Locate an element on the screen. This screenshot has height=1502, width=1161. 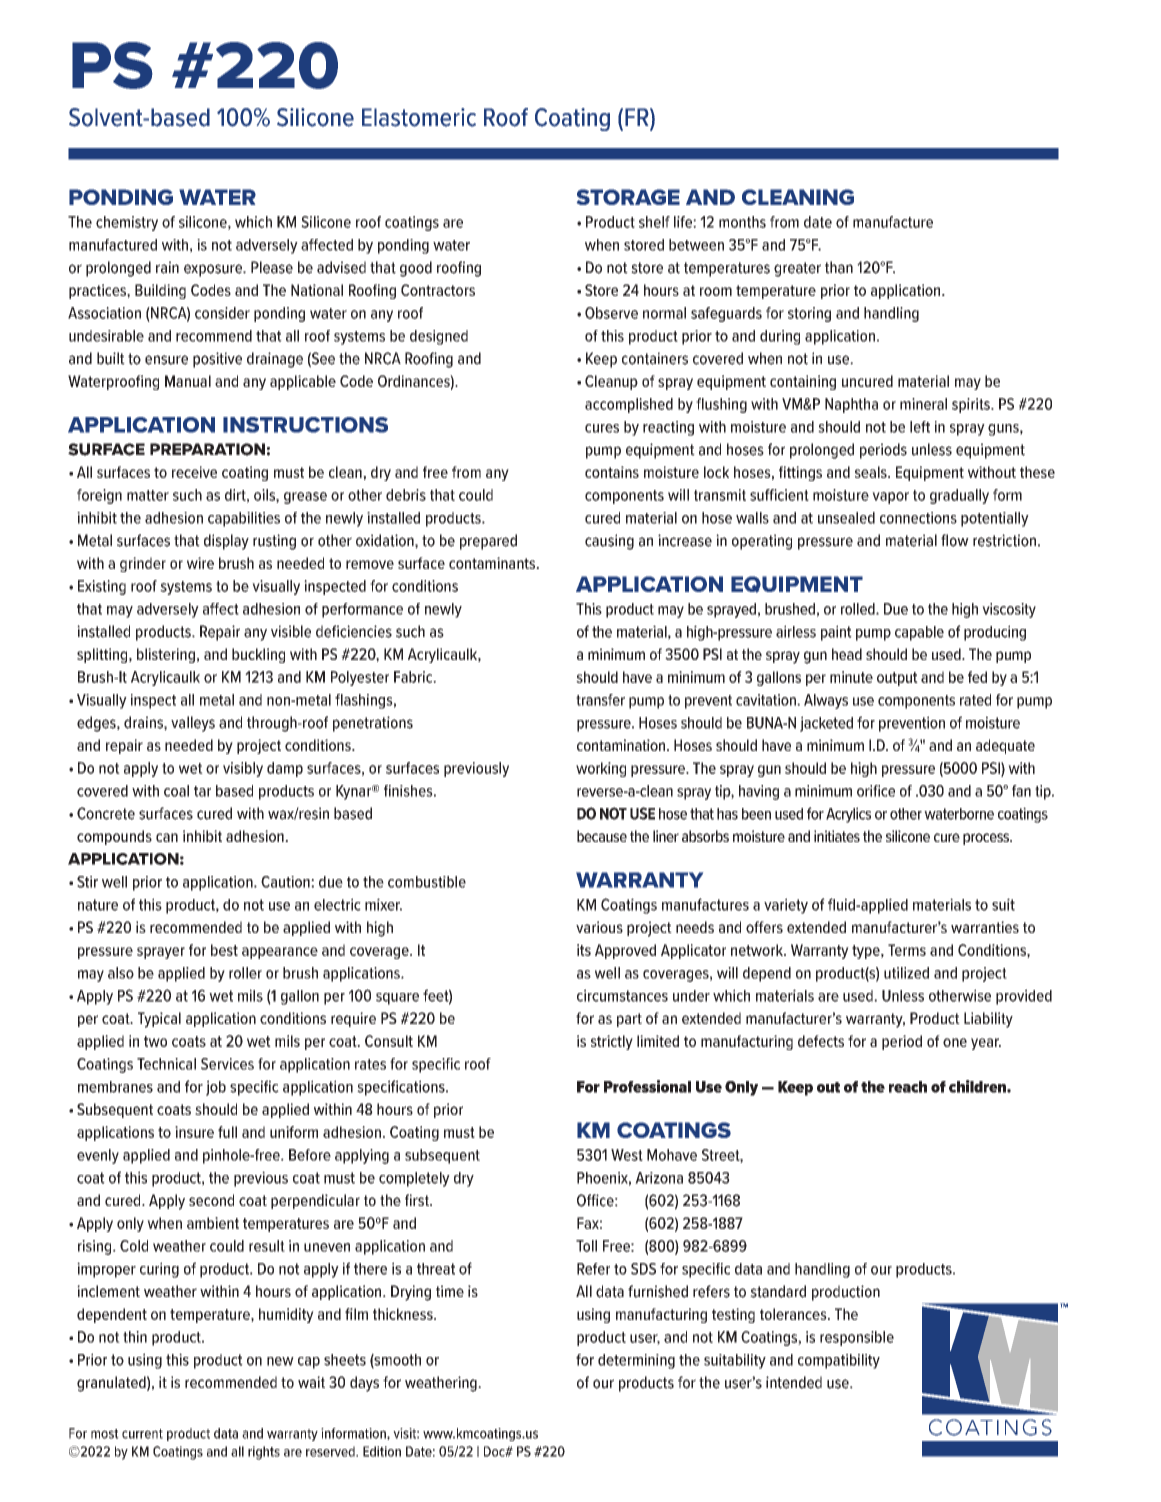
output is located at coordinates (897, 679).
